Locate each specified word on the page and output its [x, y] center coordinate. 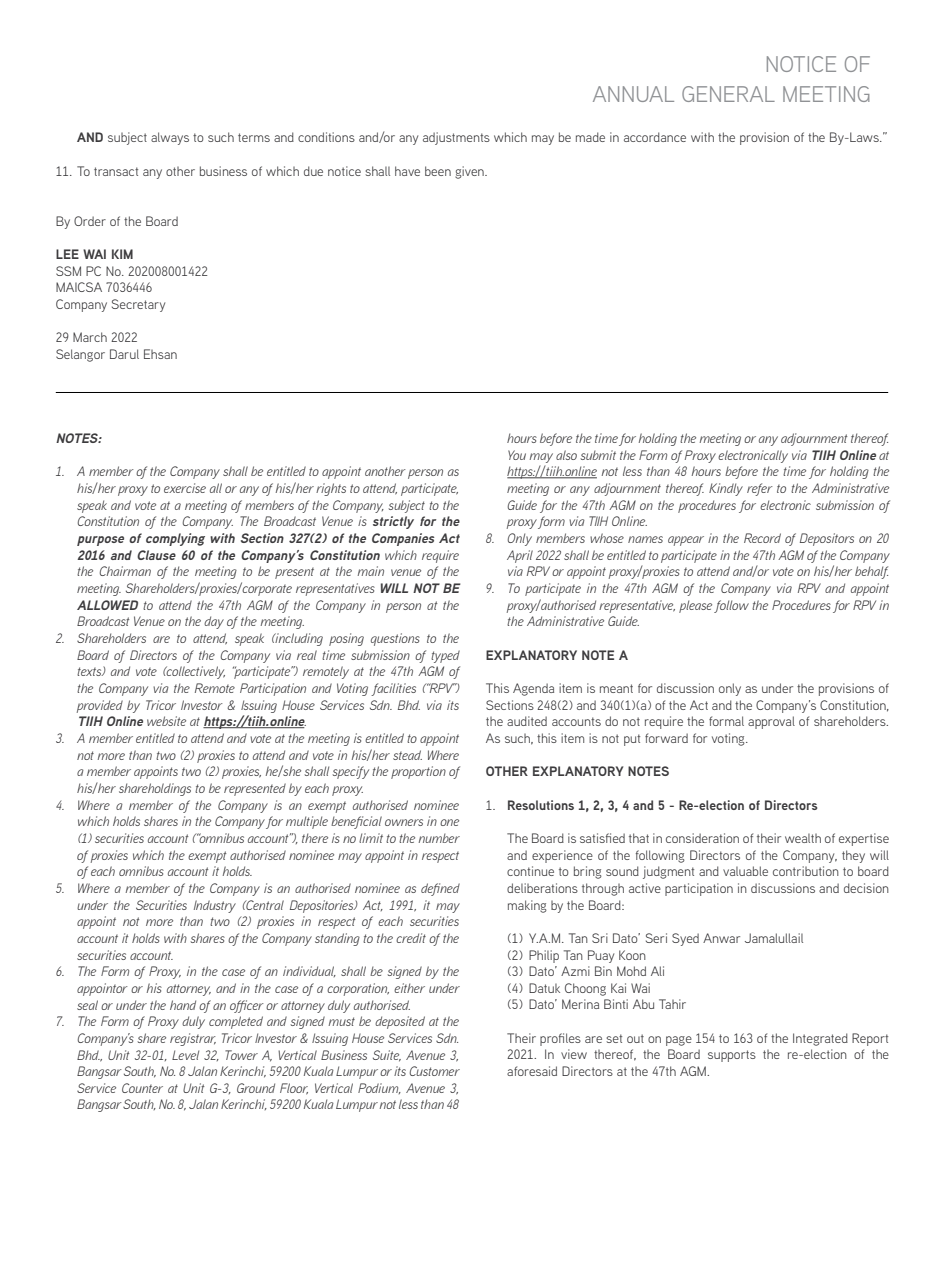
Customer [435, 1071]
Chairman [125, 571]
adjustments [456, 138]
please [695, 606]
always [170, 138]
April [520, 556]
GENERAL [728, 94]
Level [185, 1055]
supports [732, 1056]
